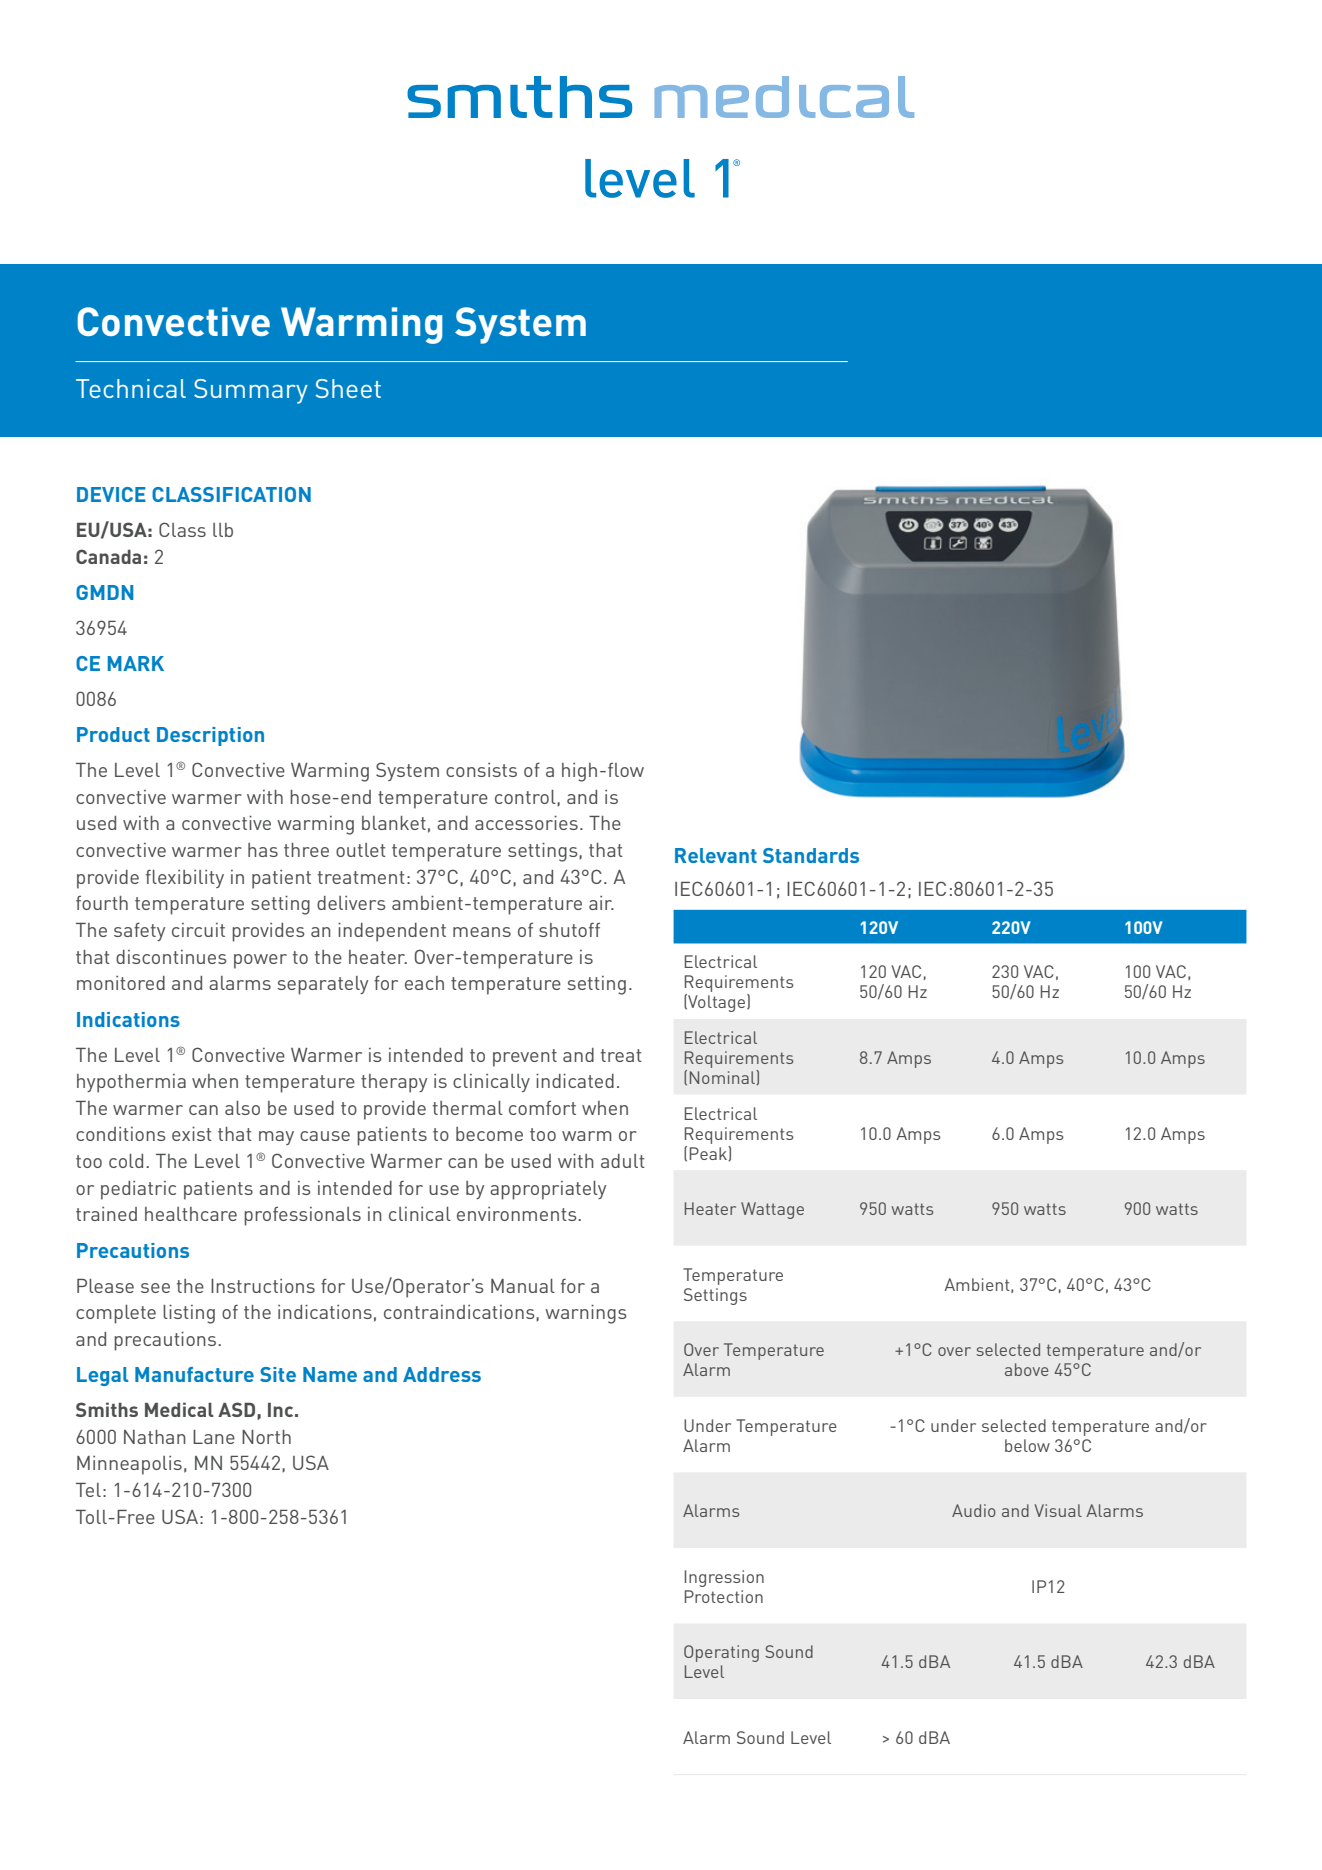 Image resolution: width=1322 pixels, height=1870 pixels. Describe the element at coordinates (191, 1214) in the screenshot. I see `healthcare` at that location.
